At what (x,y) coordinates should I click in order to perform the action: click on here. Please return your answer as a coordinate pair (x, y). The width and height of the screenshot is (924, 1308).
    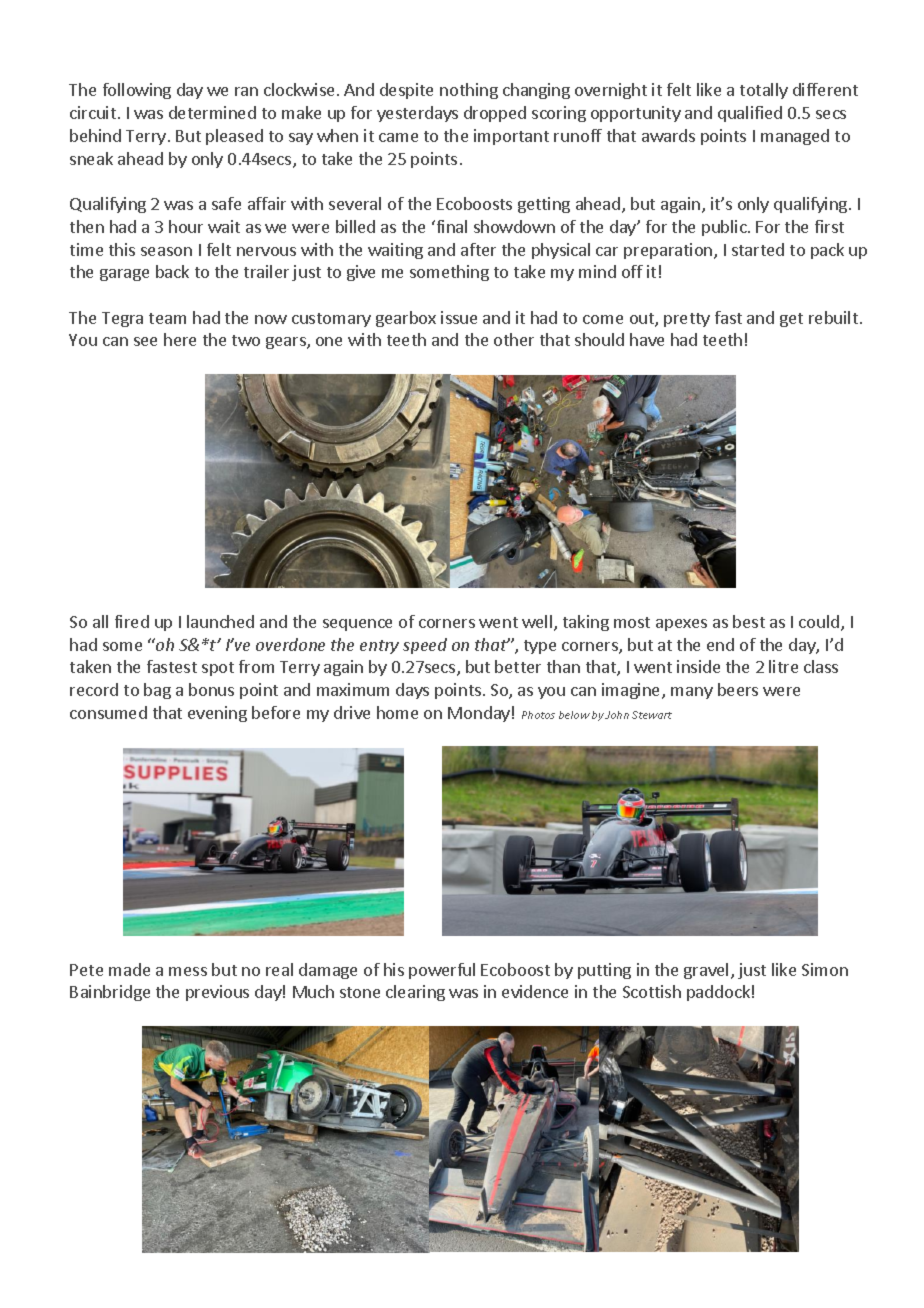
    Looking at the image, I should click on (180, 339).
